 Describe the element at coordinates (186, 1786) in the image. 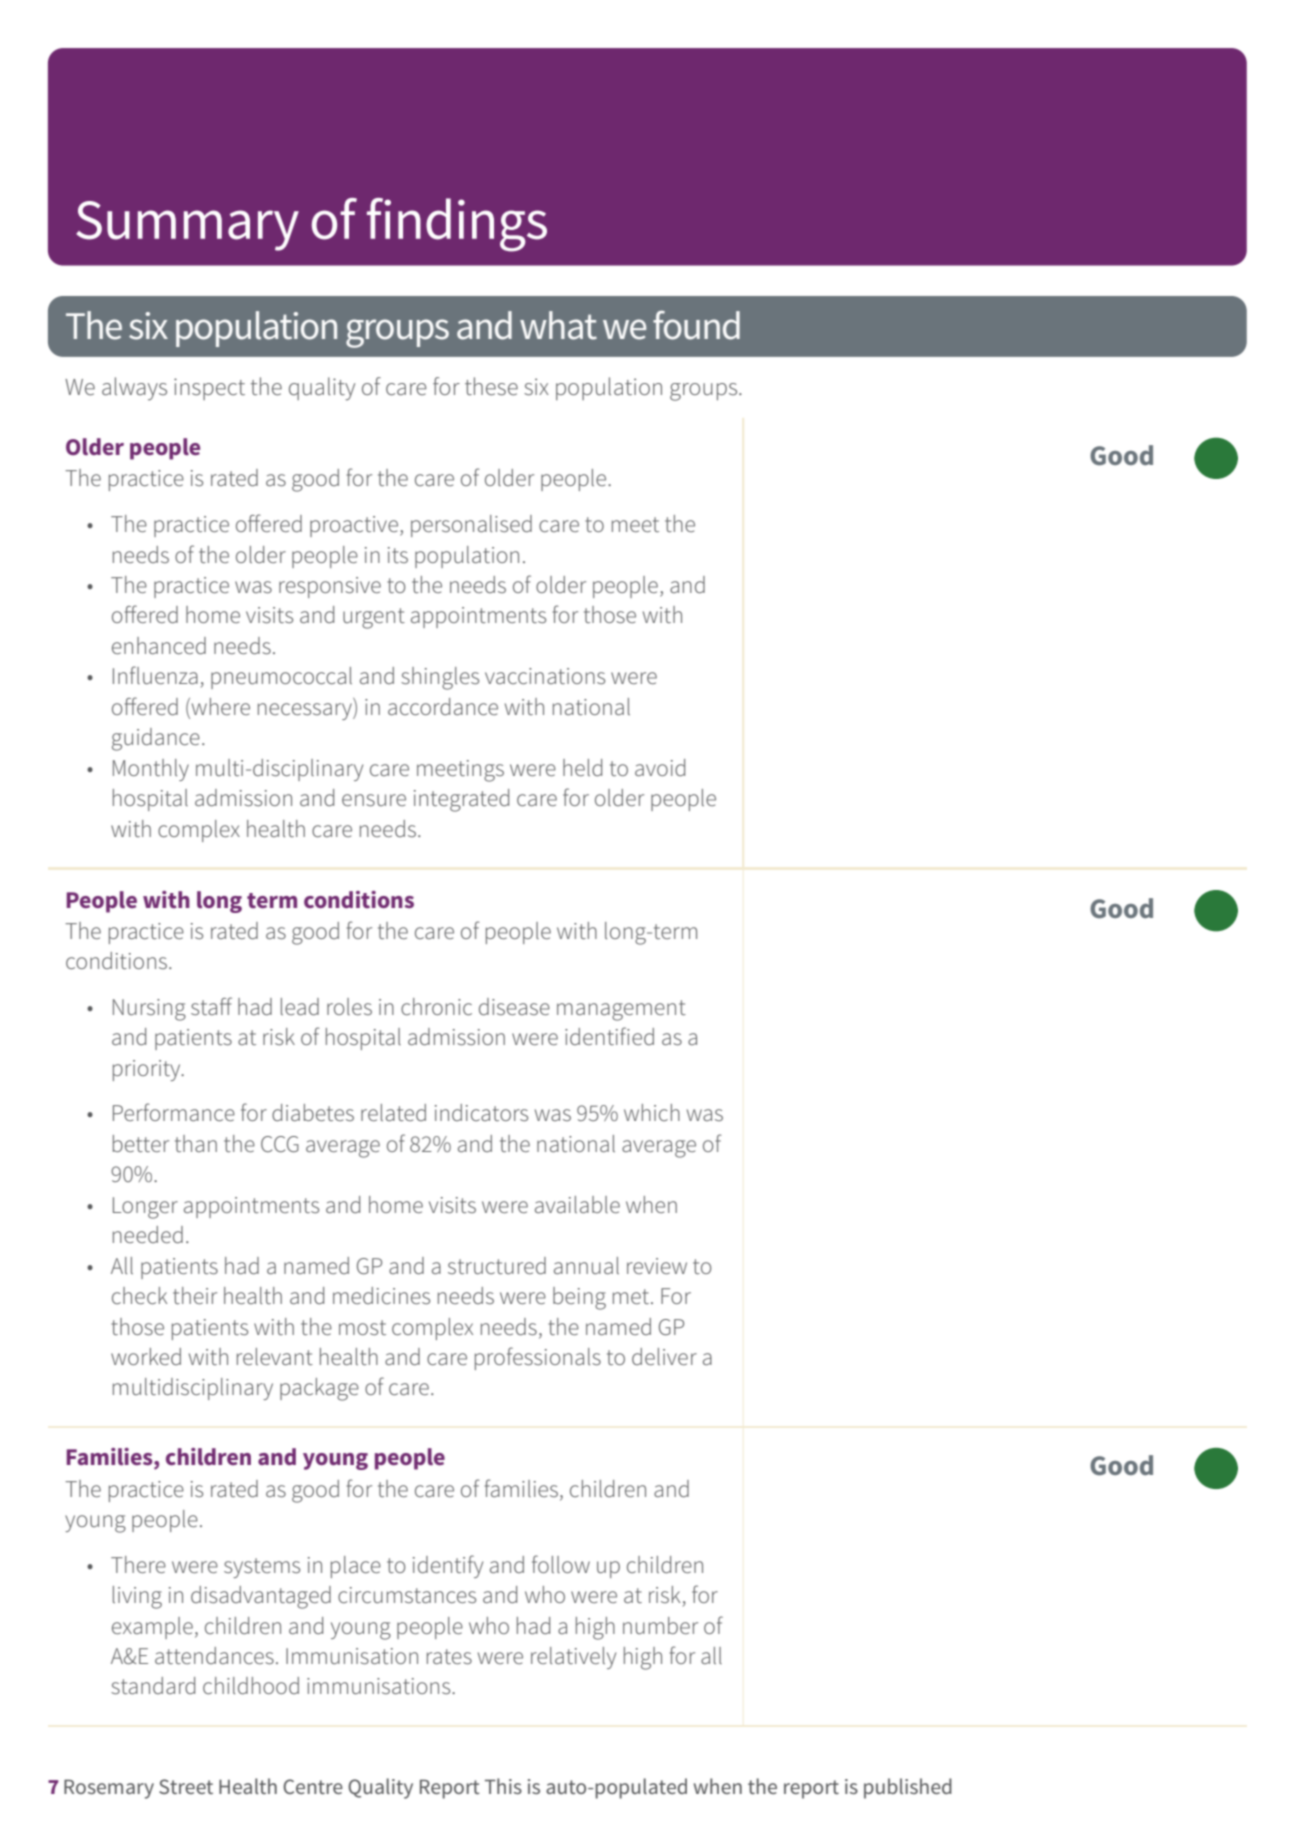

I see `Street` at that location.
